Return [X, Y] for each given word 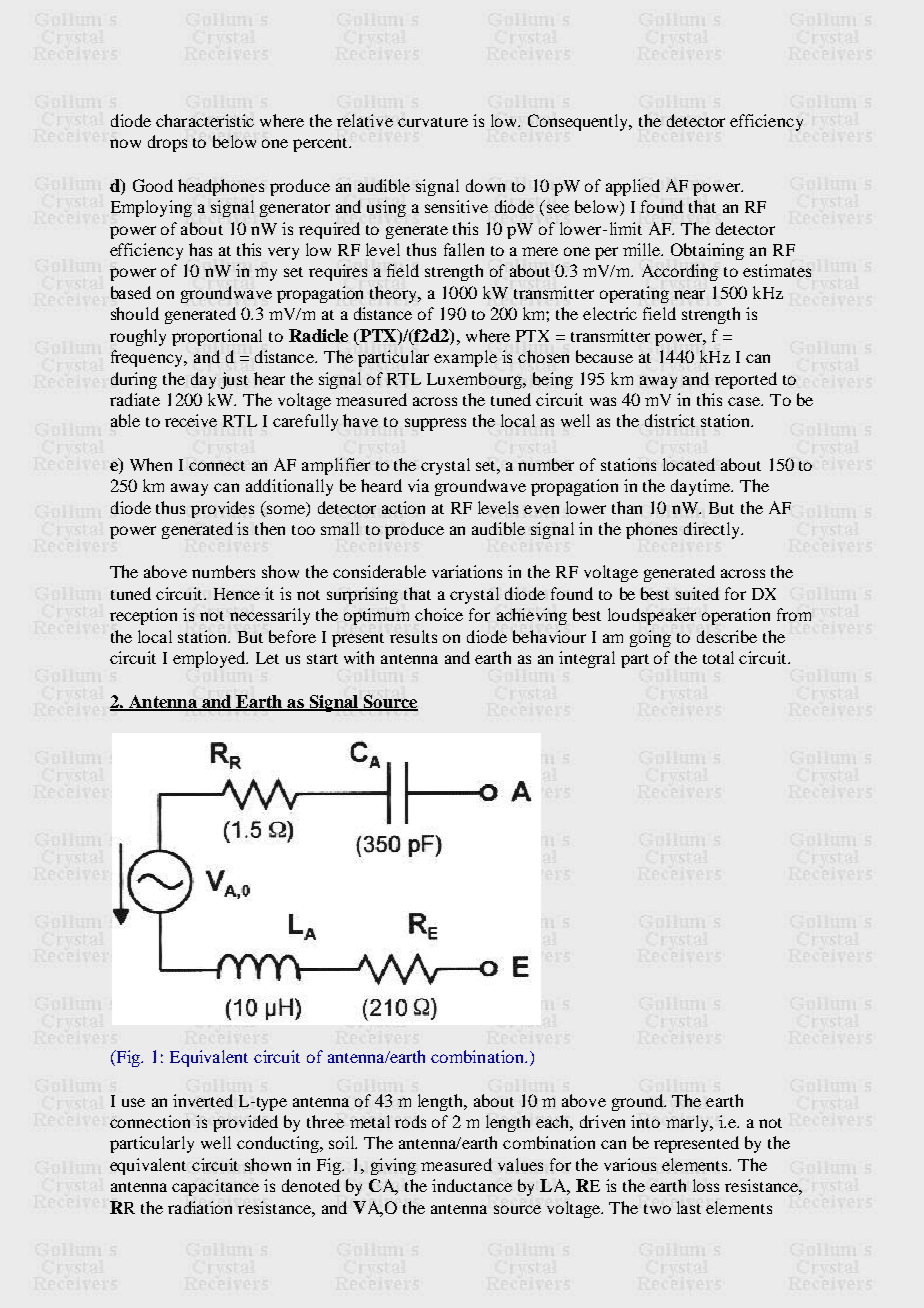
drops [167, 143]
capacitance [215, 1187]
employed [210, 659]
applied [633, 187]
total [718, 657]
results [413, 636]
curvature [433, 122]
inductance [472, 1185]
